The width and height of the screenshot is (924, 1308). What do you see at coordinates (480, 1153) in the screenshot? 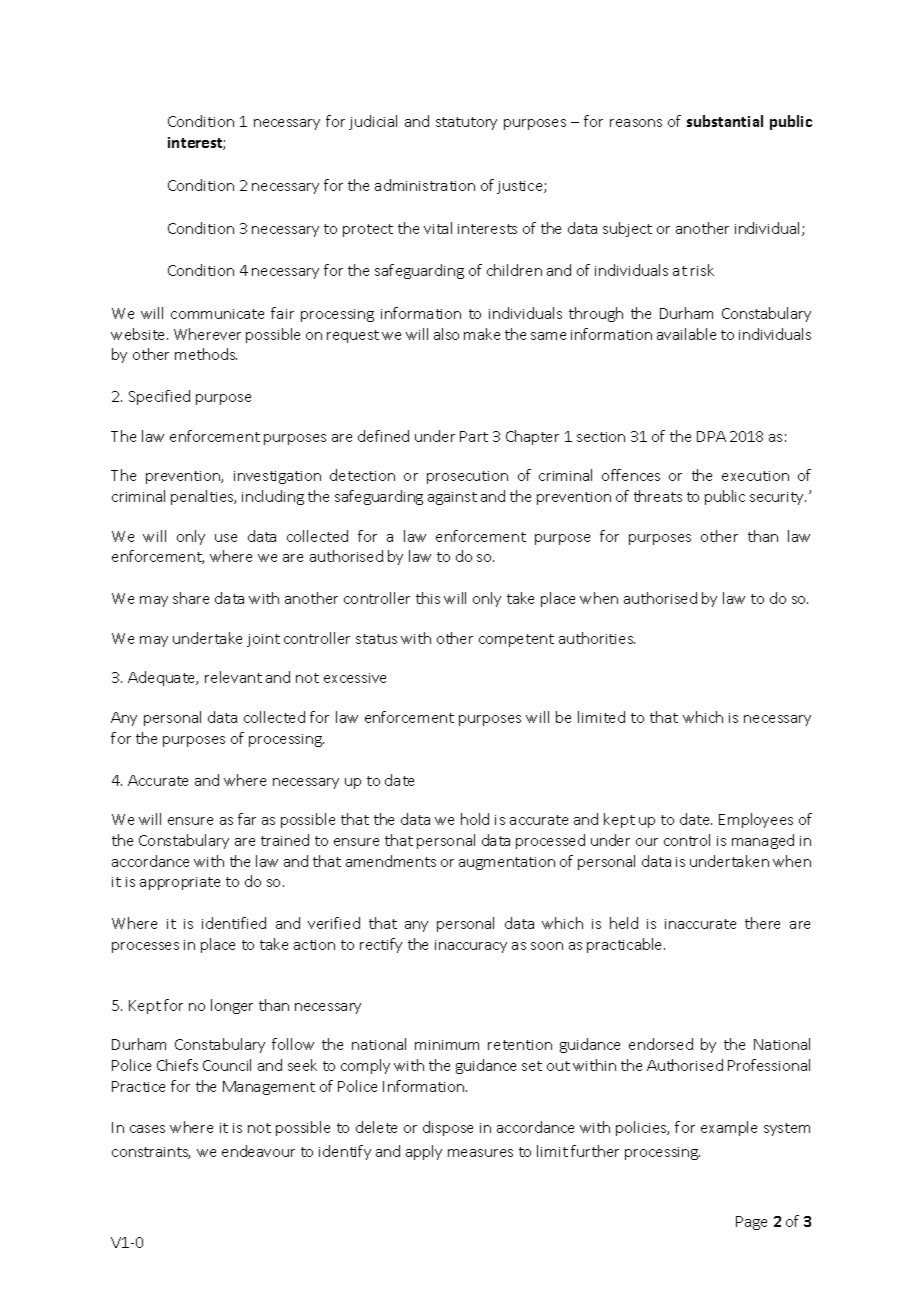
I see `measures` at bounding box center [480, 1153].
